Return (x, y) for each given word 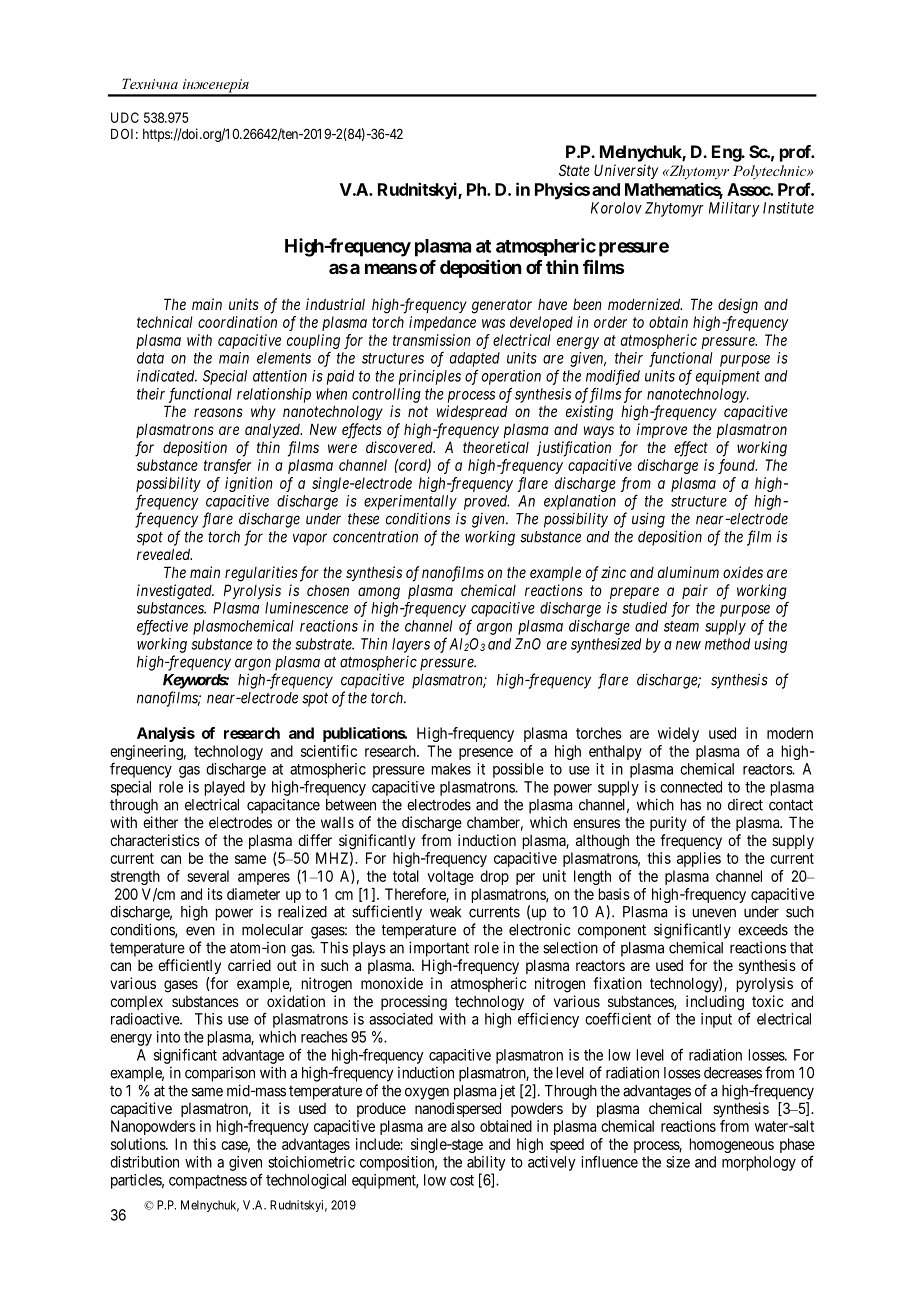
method (727, 644)
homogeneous (732, 1145)
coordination (237, 322)
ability (486, 1163)
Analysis (166, 734)
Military (734, 209)
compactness (208, 1182)
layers (411, 645)
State (574, 170)
